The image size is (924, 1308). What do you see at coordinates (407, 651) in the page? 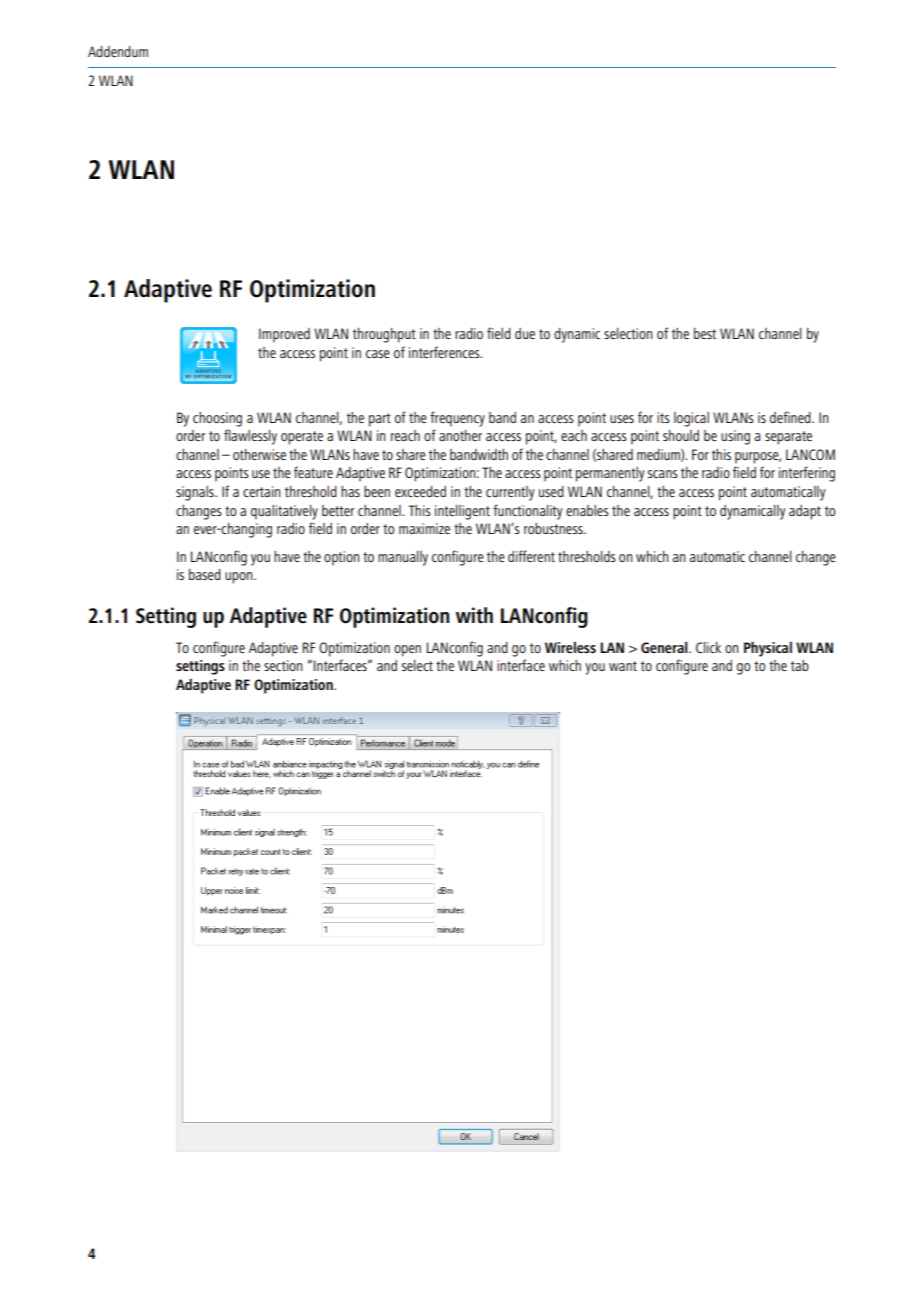
I see `open` at bounding box center [407, 651].
